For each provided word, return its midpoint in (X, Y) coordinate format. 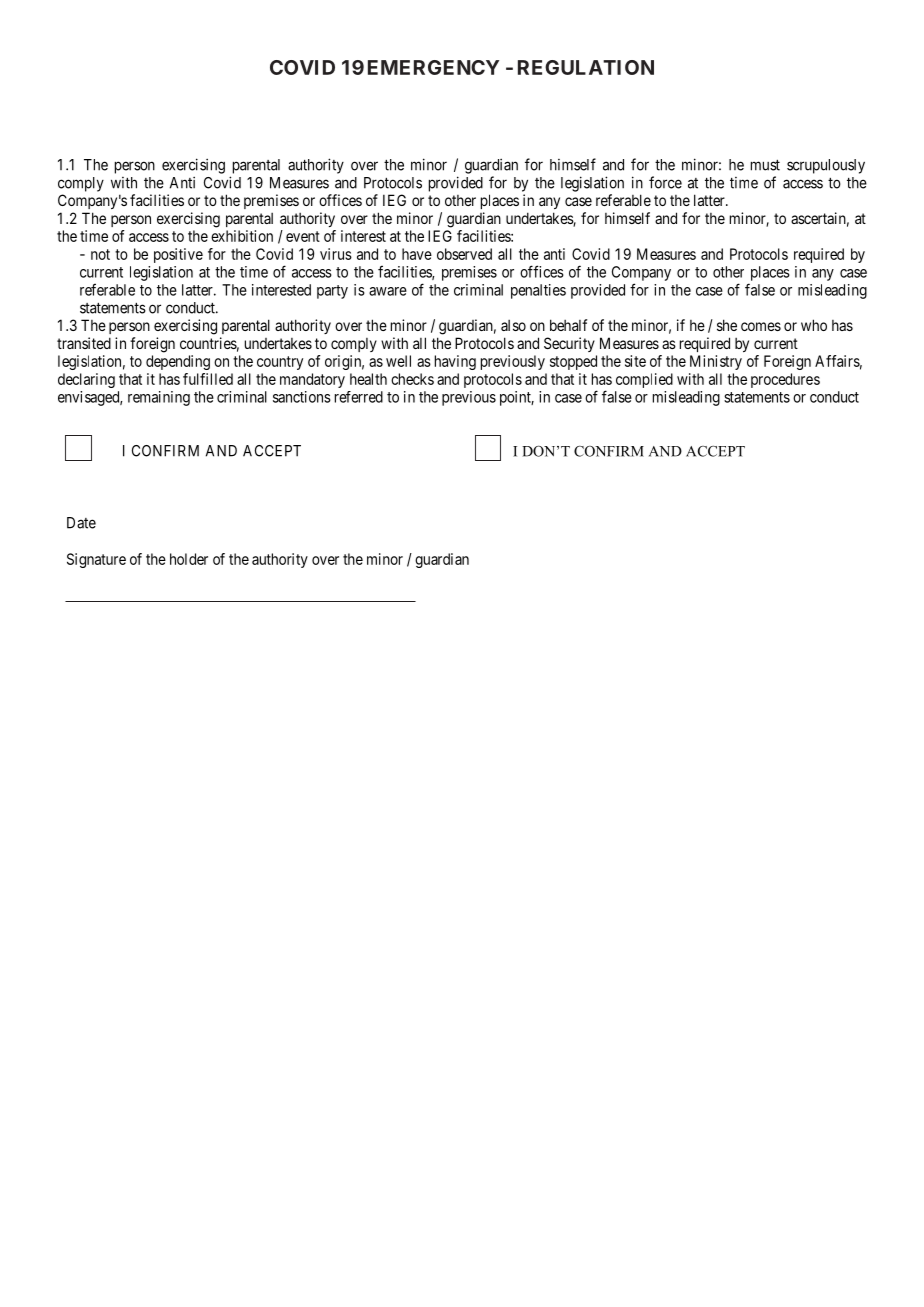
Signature (96, 560)
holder (189, 559)
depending (178, 362)
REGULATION (586, 67)
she (727, 325)
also (513, 325)
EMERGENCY (433, 67)
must (765, 165)
